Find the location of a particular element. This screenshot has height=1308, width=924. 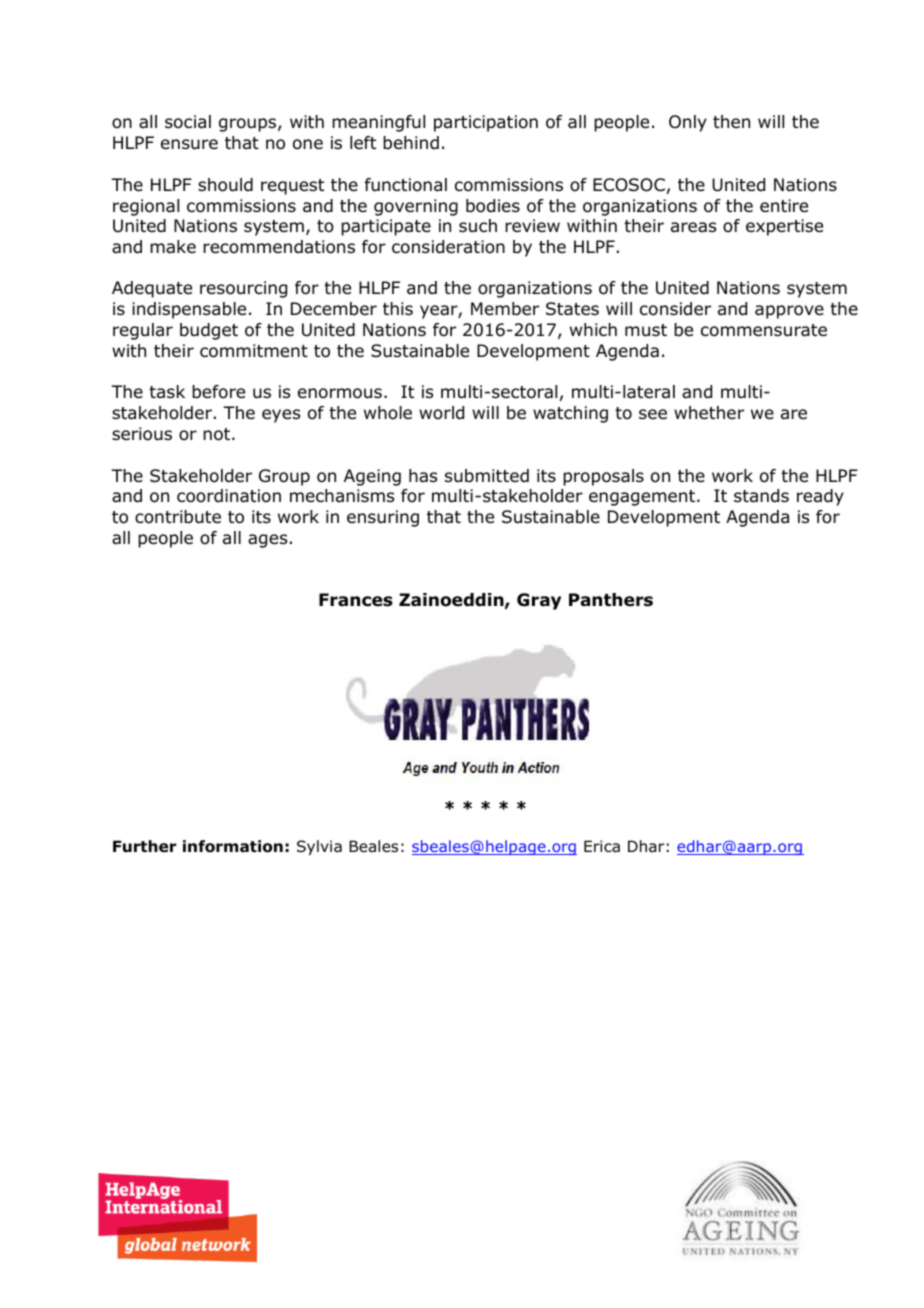

Gray is located at coordinates (539, 601).
